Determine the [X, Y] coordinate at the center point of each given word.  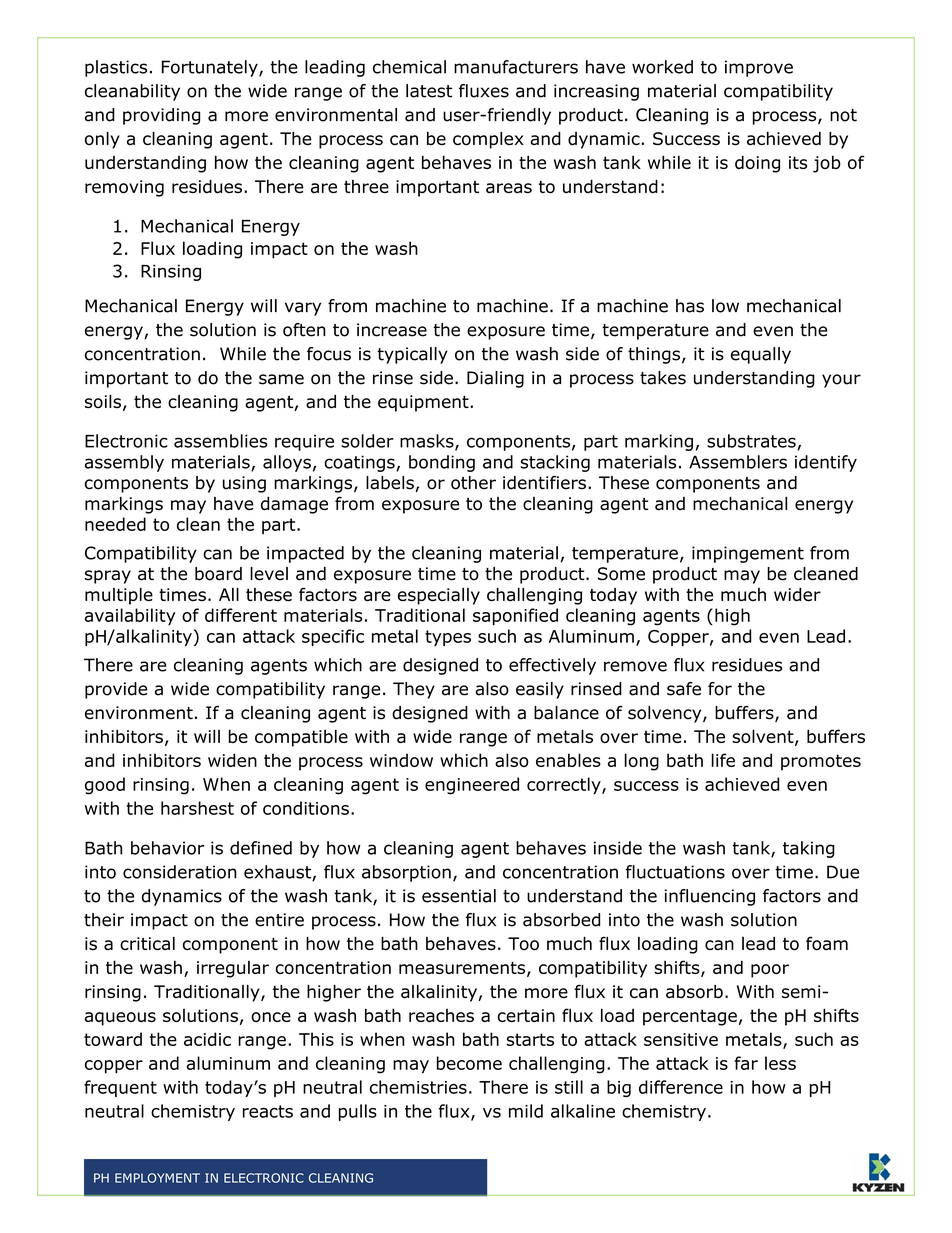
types [448, 638]
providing [161, 116]
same [281, 379]
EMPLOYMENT [157, 1178]
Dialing [495, 379]
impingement [748, 554]
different [241, 615]
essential [459, 896]
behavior [167, 848]
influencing [710, 897]
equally [761, 355]
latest [429, 91]
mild [526, 1111]
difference [681, 1087]
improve [759, 68]
